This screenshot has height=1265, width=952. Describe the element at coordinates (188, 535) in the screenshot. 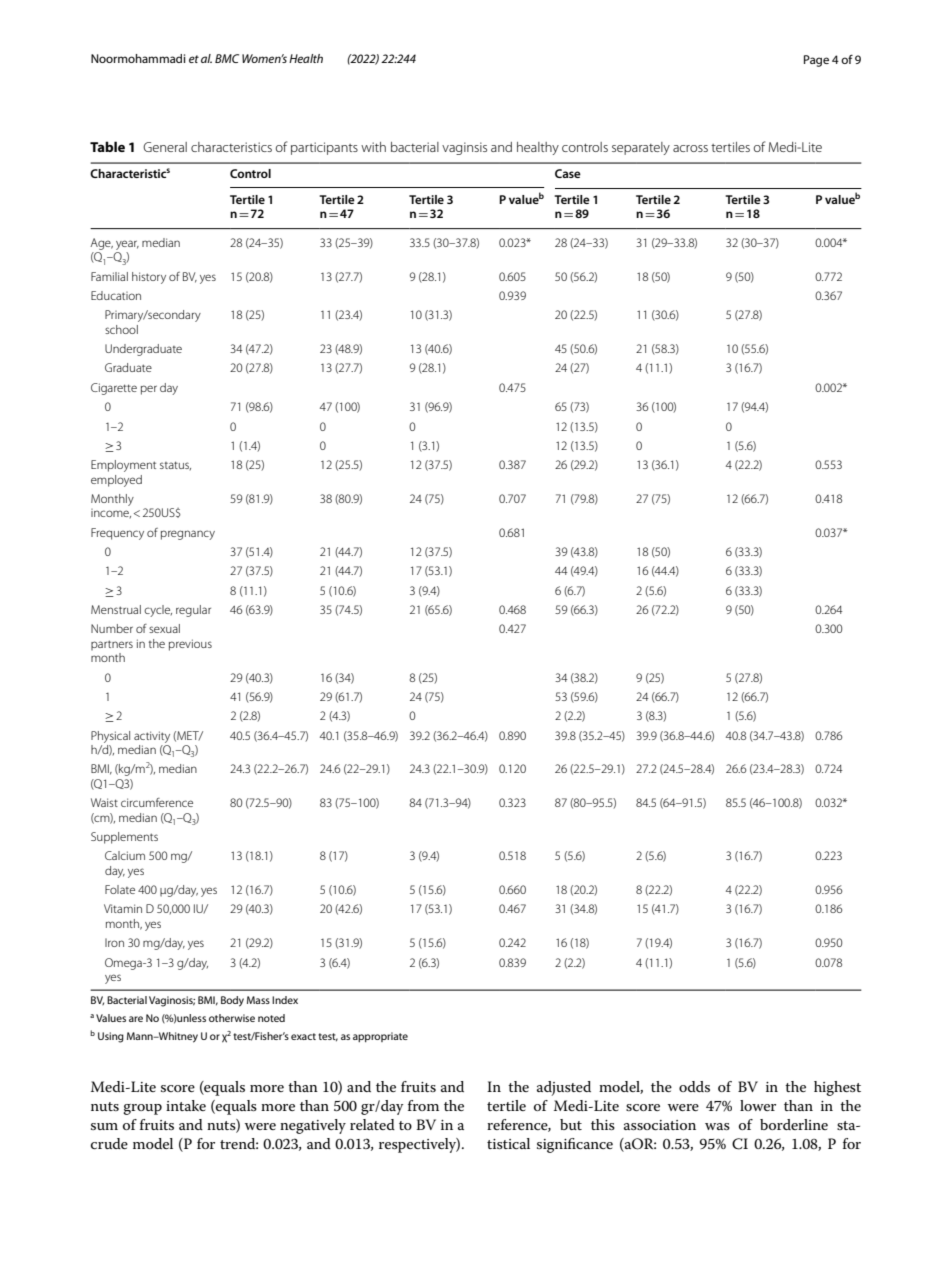

I see `pregnancy` at that location.
